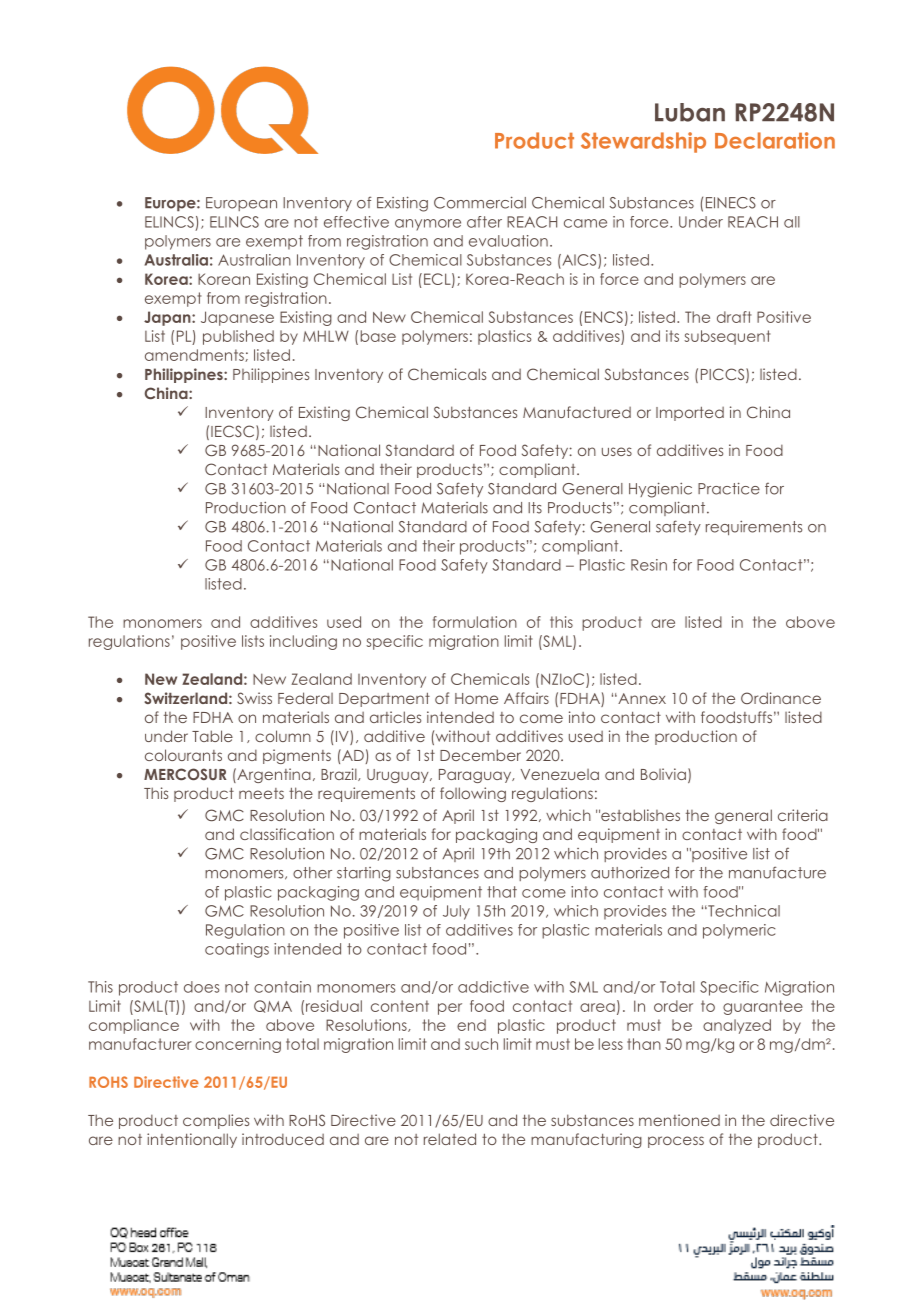  Describe the element at coordinates (781, 698) in the screenshot. I see `Ordinance` at that location.
